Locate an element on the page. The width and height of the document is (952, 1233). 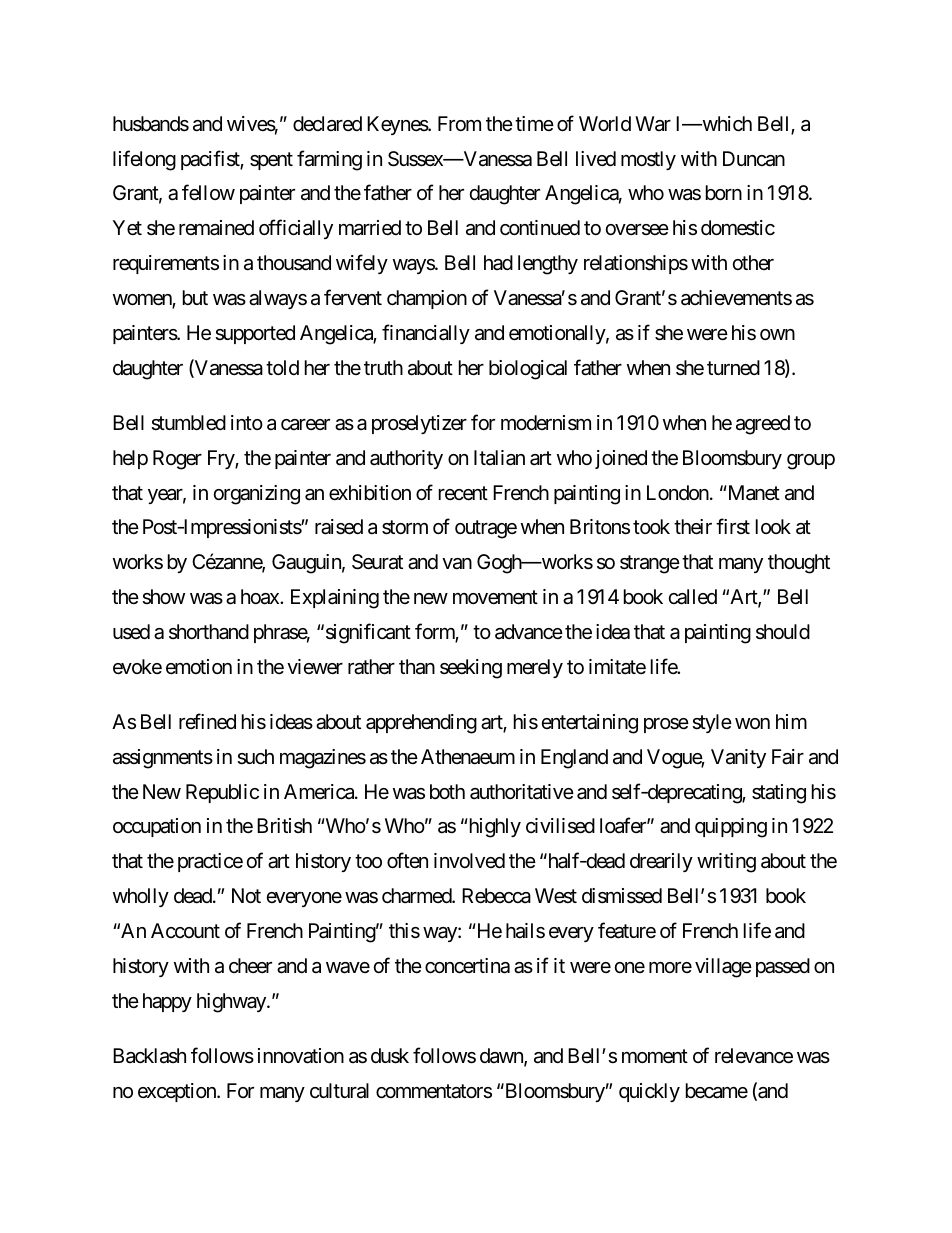
occupation is located at coordinates (157, 827).
